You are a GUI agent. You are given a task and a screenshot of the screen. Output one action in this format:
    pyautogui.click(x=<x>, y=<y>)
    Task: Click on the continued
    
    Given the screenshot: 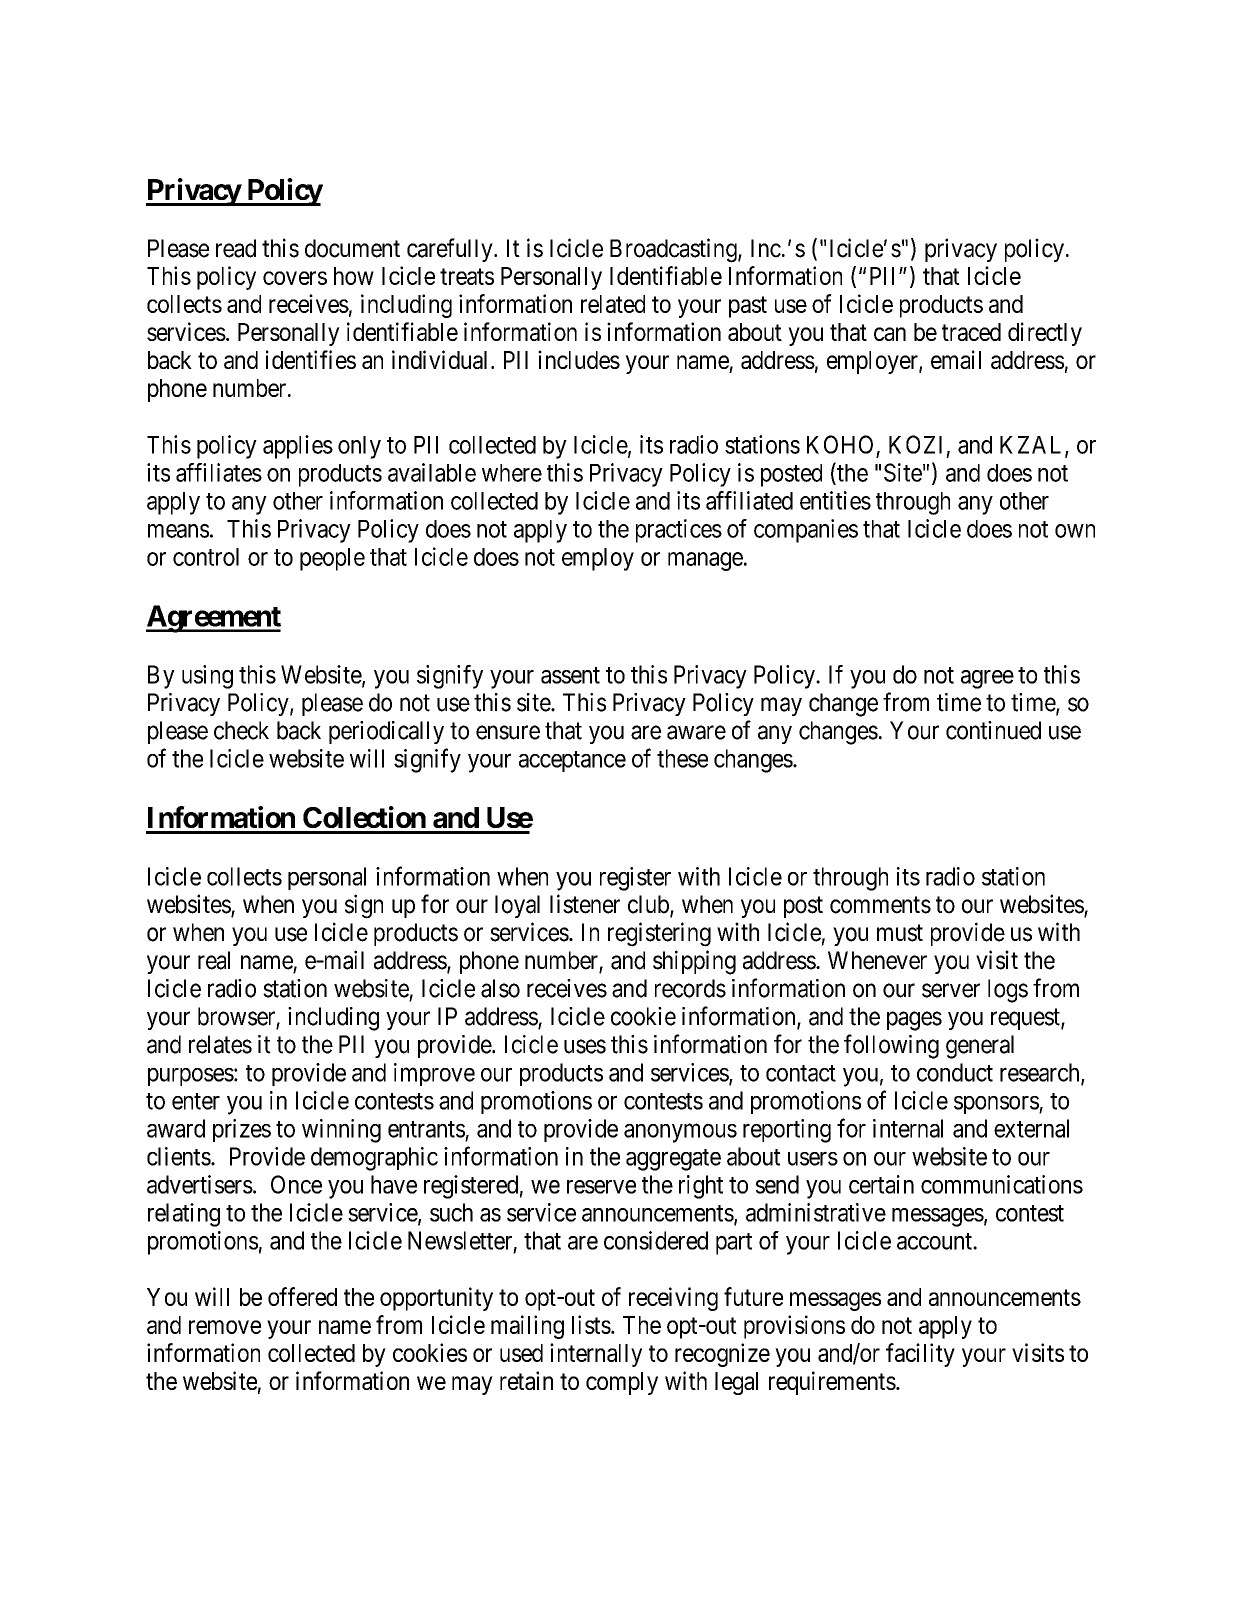 What is the action you would take?
    pyautogui.click(x=993, y=730)
